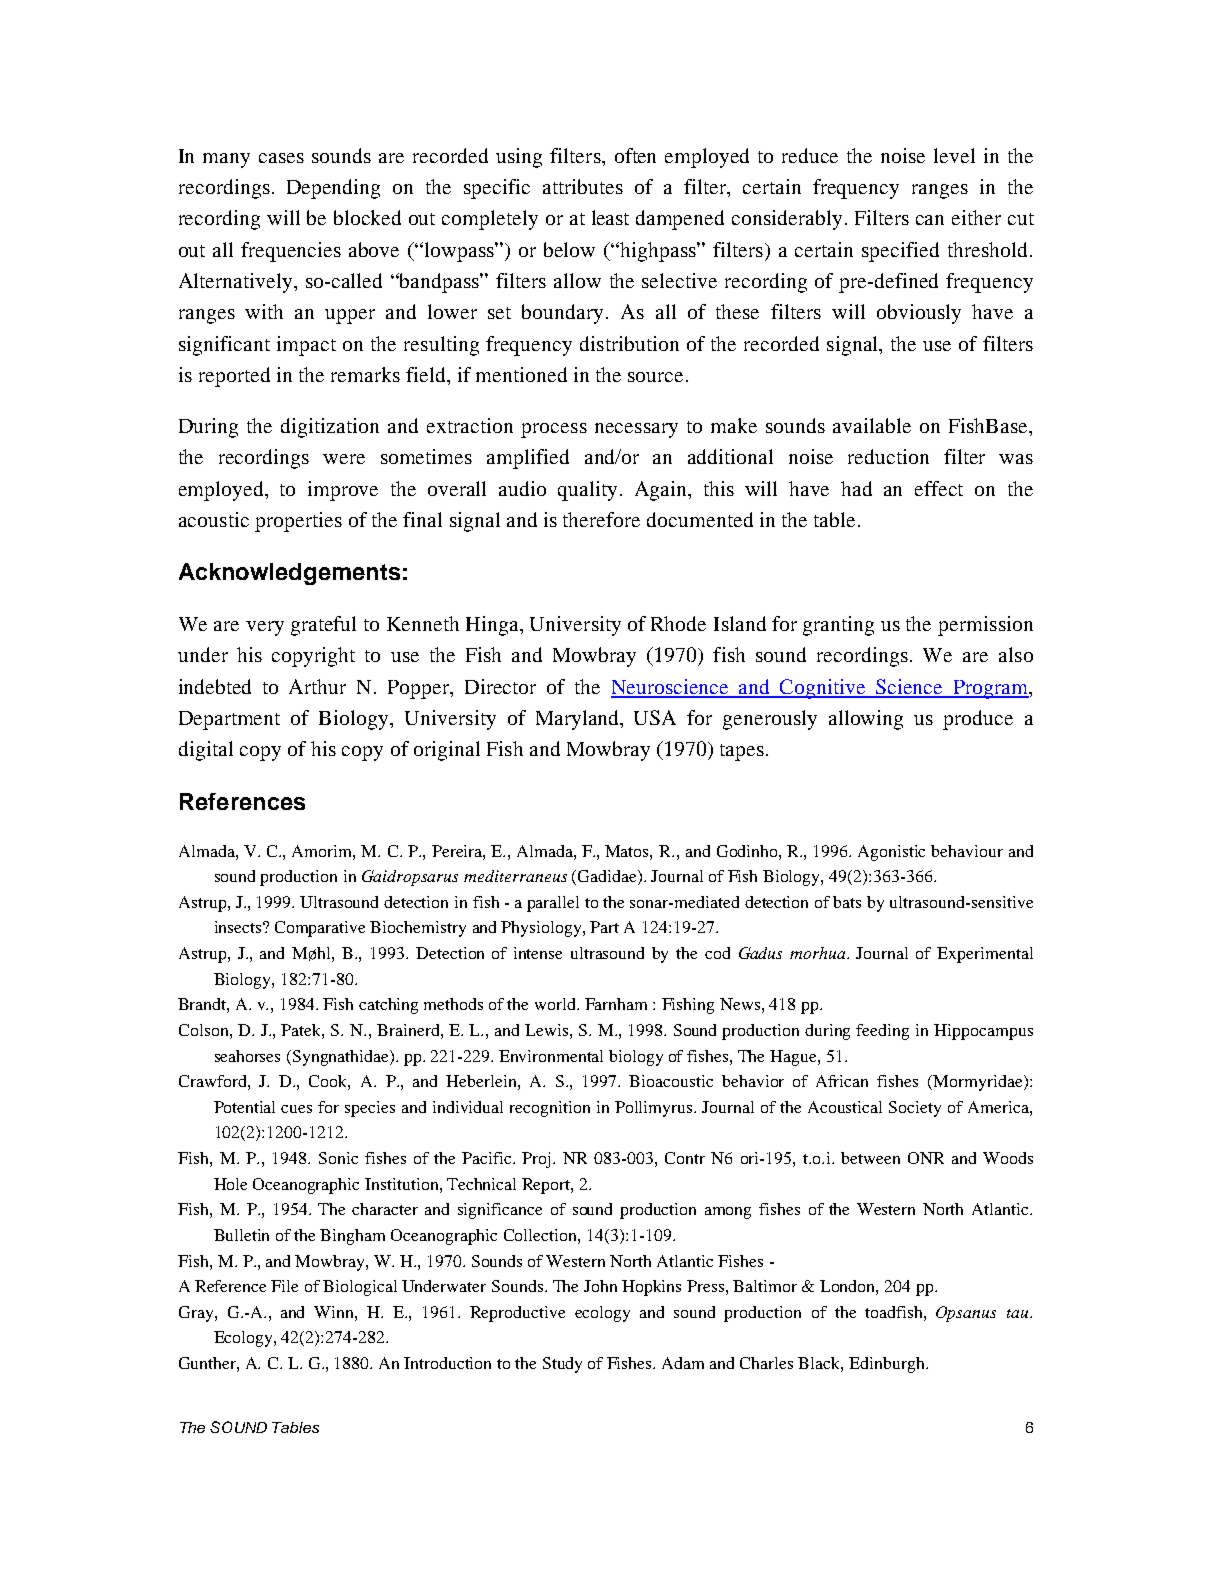 The image size is (1212, 1569). I want to click on File, so click(284, 1286).
